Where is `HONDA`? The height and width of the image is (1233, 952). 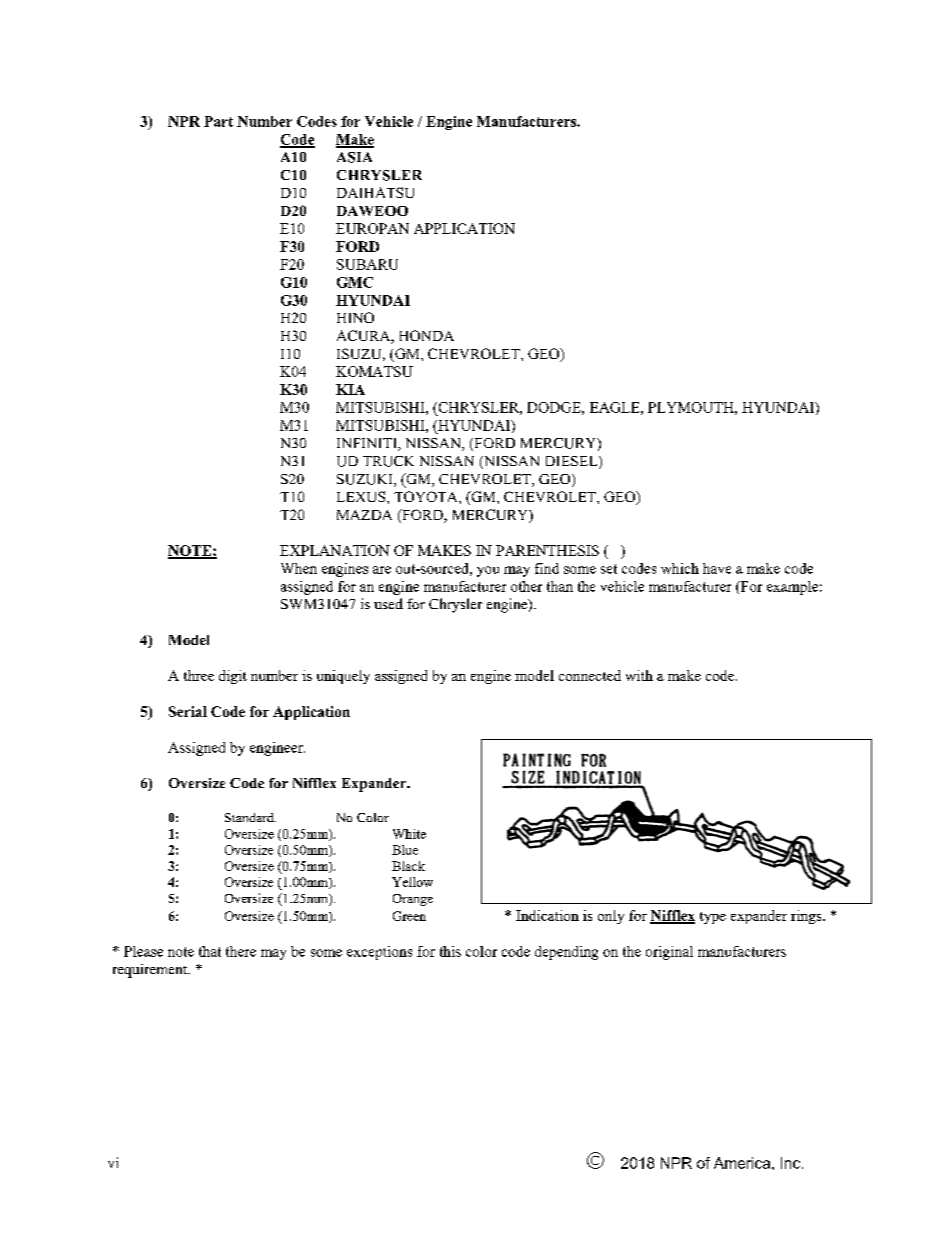
HONDA is located at coordinates (427, 335).
